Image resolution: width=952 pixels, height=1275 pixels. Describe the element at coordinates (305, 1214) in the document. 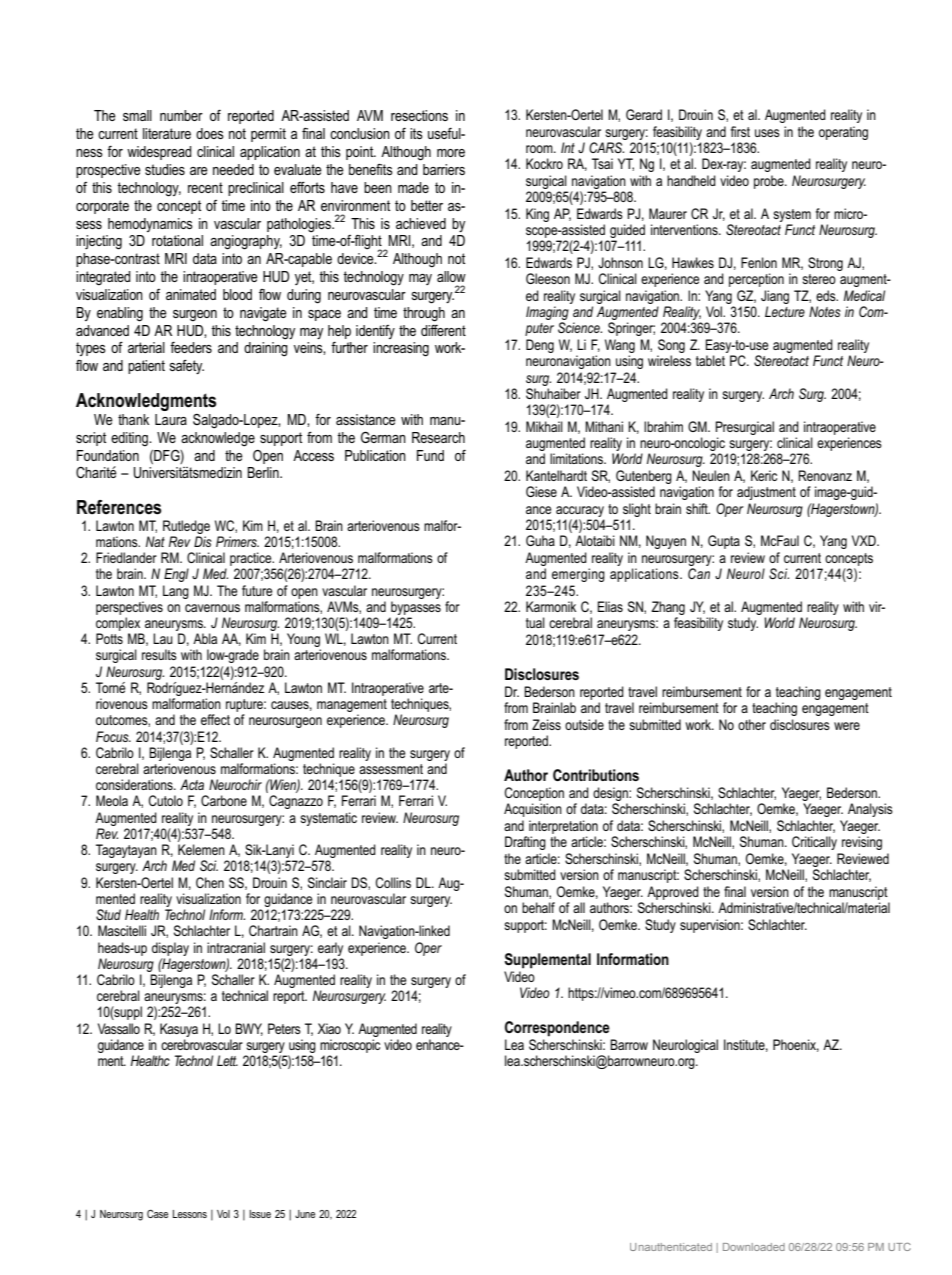

I see `June` at that location.
